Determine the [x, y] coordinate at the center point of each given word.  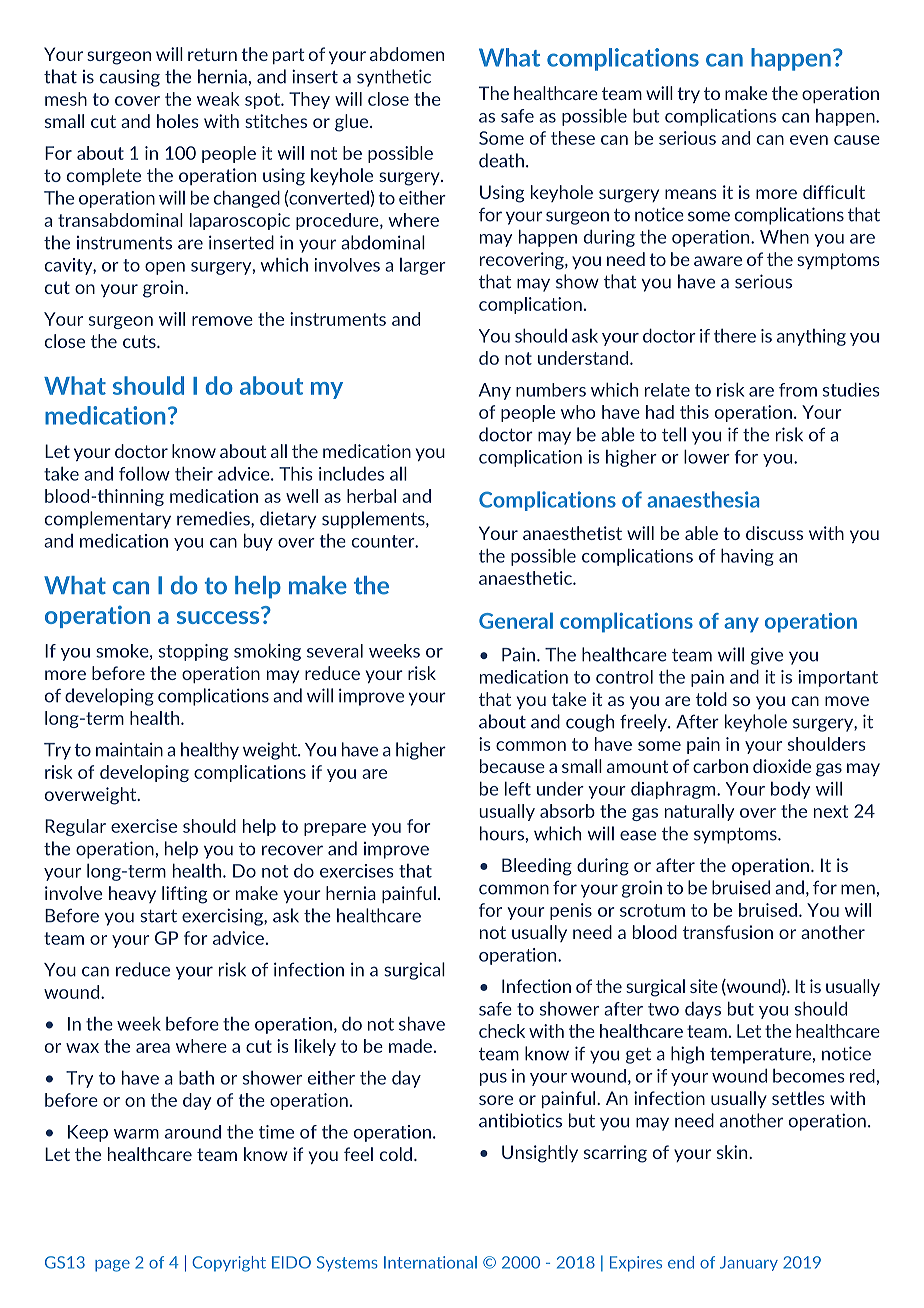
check [502, 1031]
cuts [140, 341]
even [809, 140]
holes [178, 121]
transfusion [728, 932]
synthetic [394, 78]
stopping [193, 652]
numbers [551, 390]
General [516, 620]
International [430, 1262]
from [798, 390]
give [767, 656]
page [112, 1266]
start [158, 916]
